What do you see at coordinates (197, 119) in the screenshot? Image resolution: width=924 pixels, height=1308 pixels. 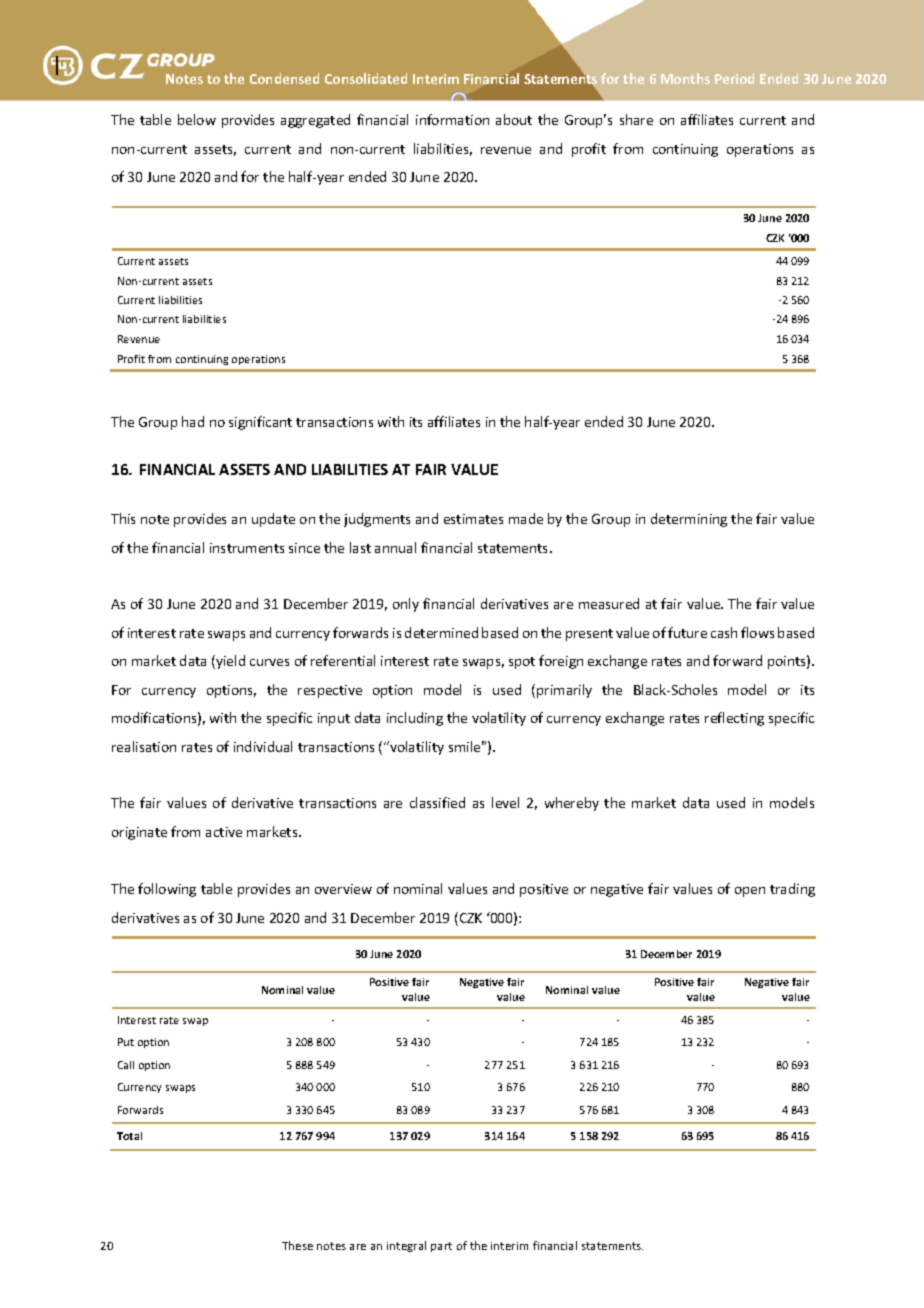 I see `below` at bounding box center [197, 119].
